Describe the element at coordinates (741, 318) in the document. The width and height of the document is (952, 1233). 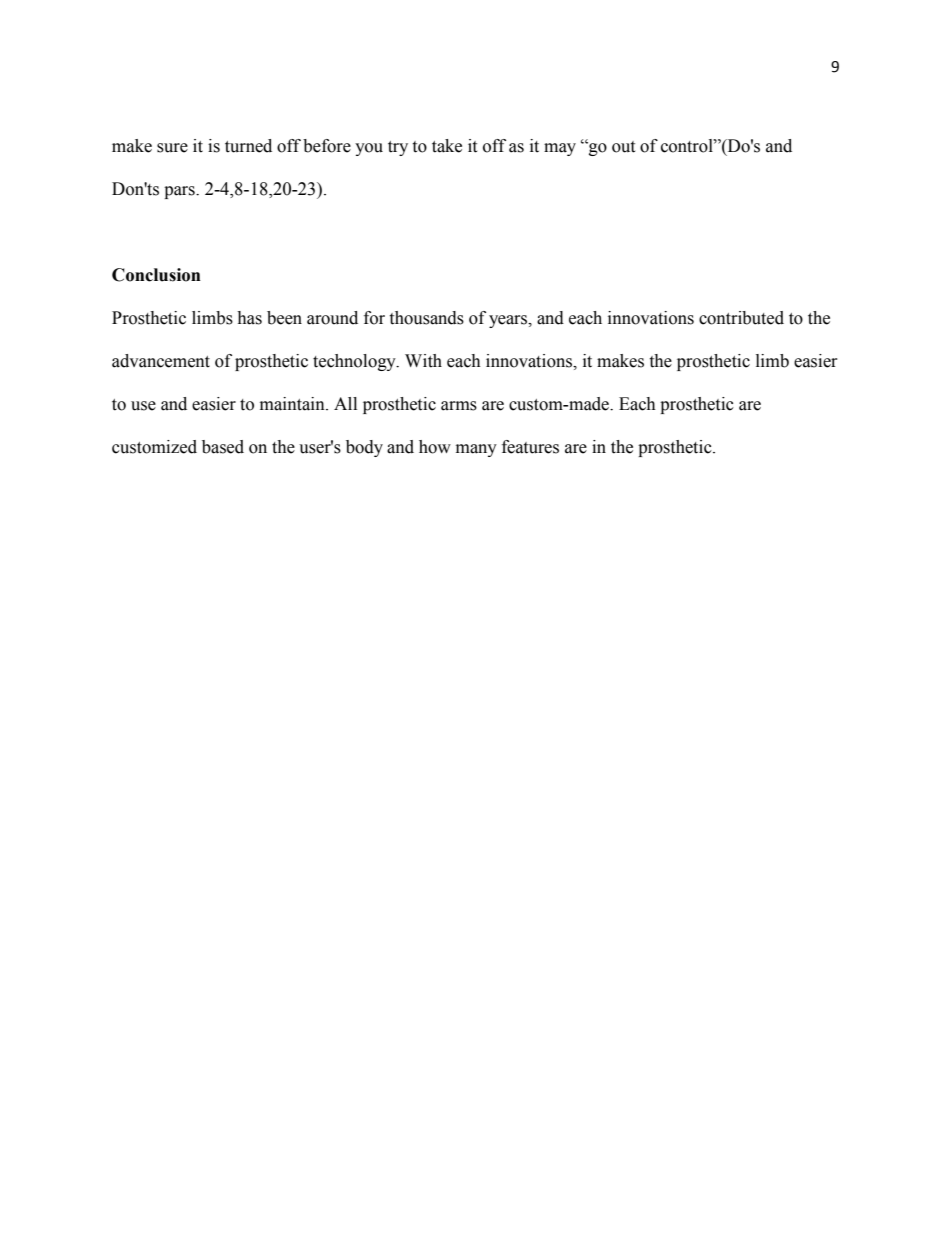
I see `contributed` at that location.
